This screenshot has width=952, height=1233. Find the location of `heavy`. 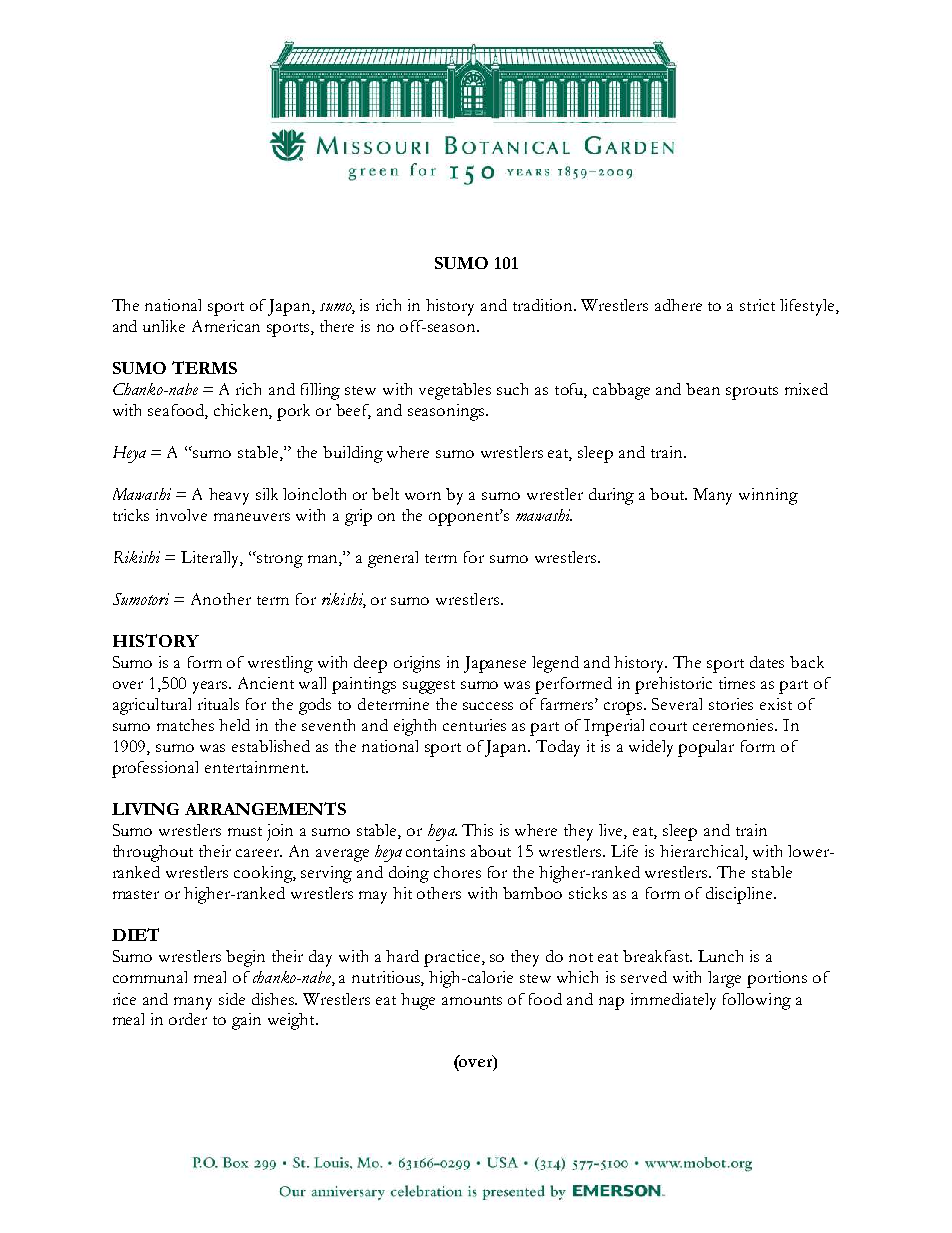

heavy is located at coordinates (229, 496).
